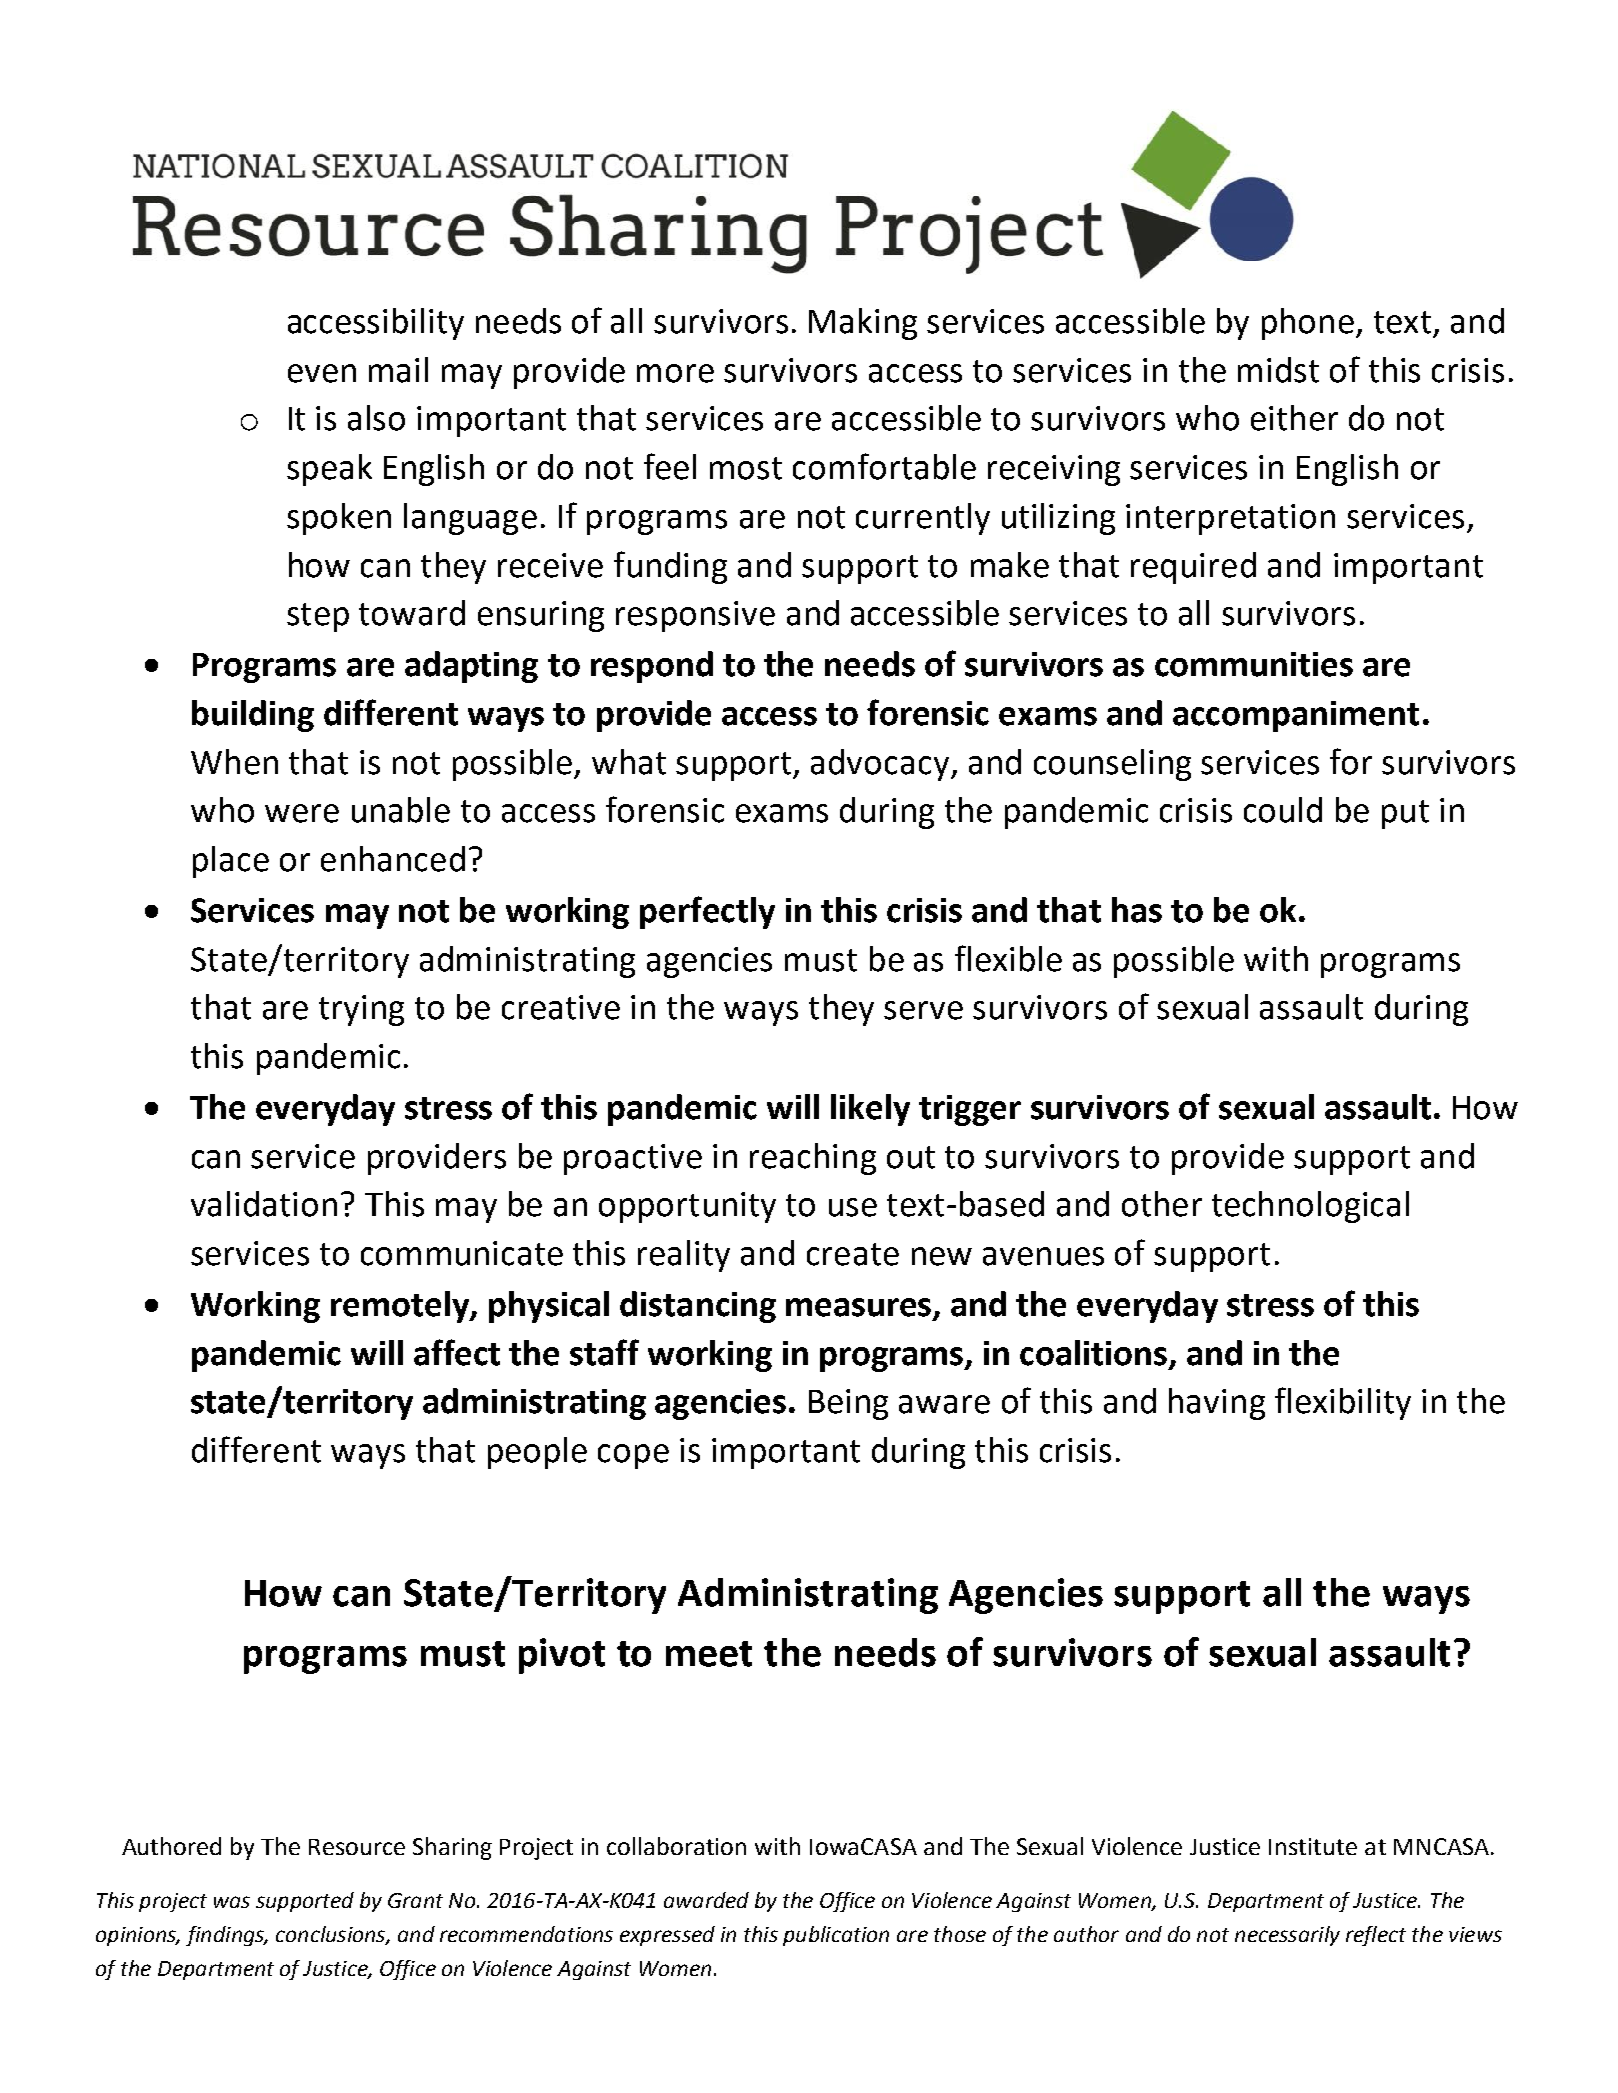  Describe the element at coordinates (415, 1900) in the screenshot. I see `Grant` at that location.
